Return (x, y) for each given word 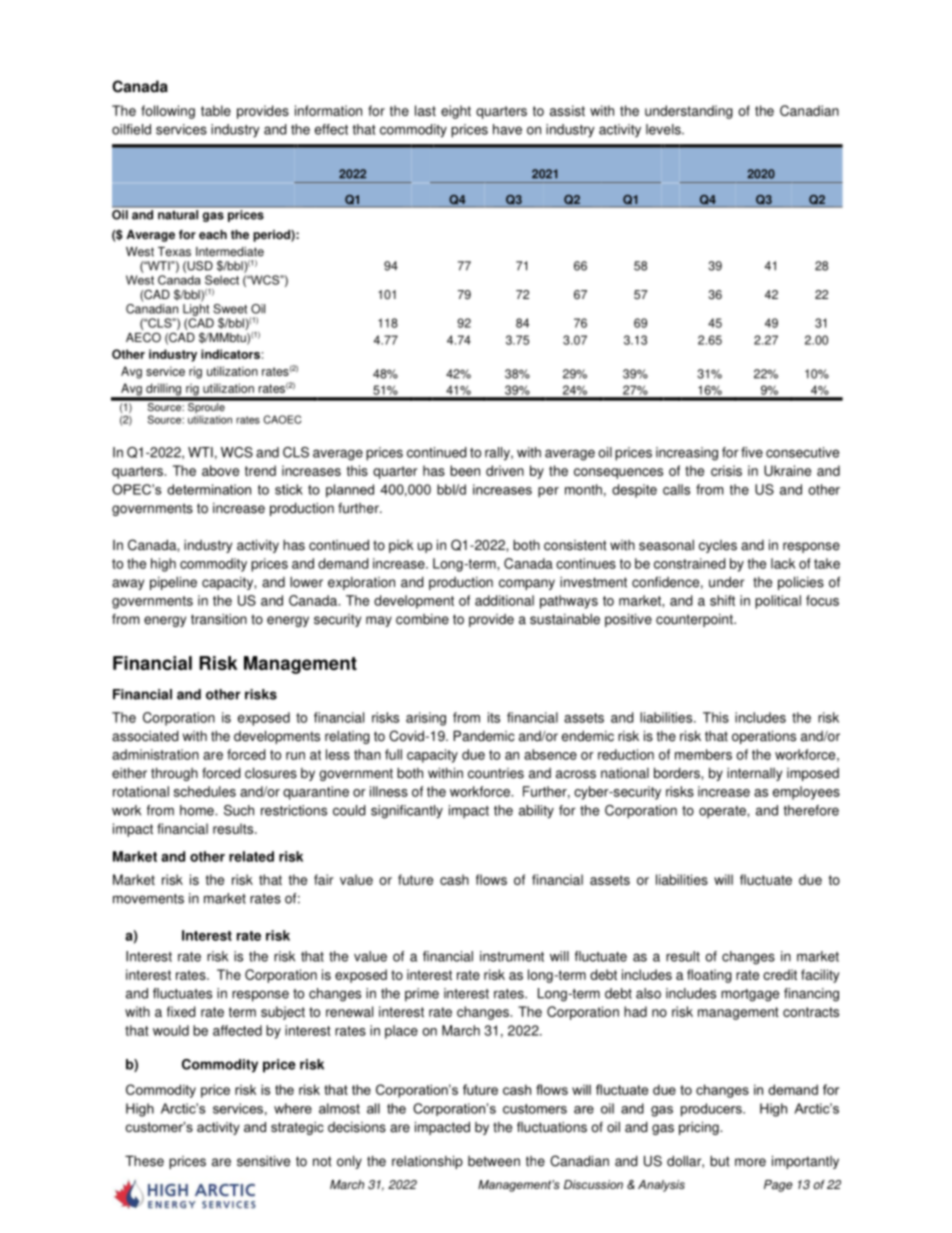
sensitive (263, 1161)
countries (496, 773)
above (220, 470)
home (198, 810)
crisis (726, 470)
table (216, 110)
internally (754, 774)
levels (664, 129)
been (465, 470)
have (507, 129)
